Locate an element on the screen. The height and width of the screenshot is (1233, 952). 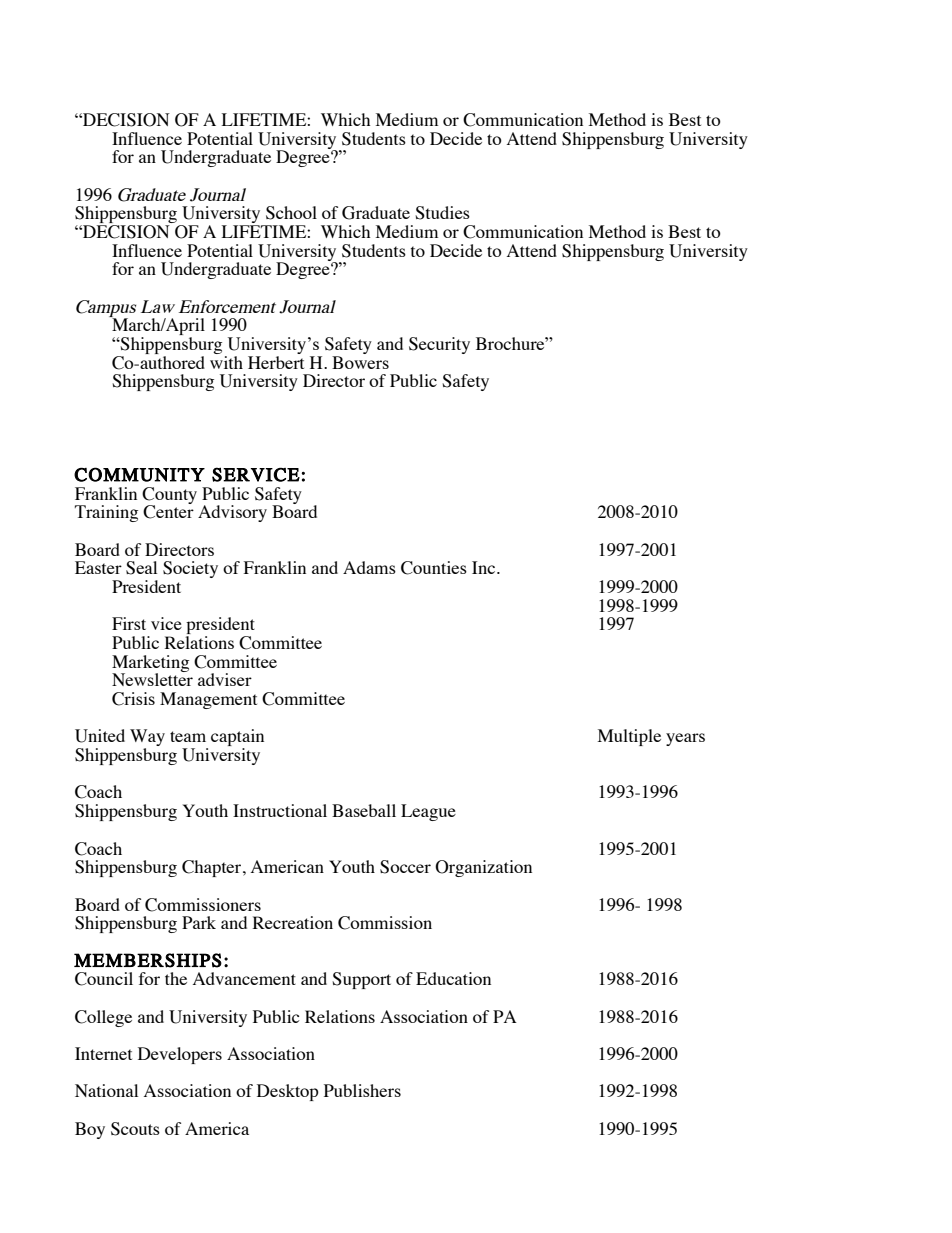
Inc is located at coordinates (485, 567).
